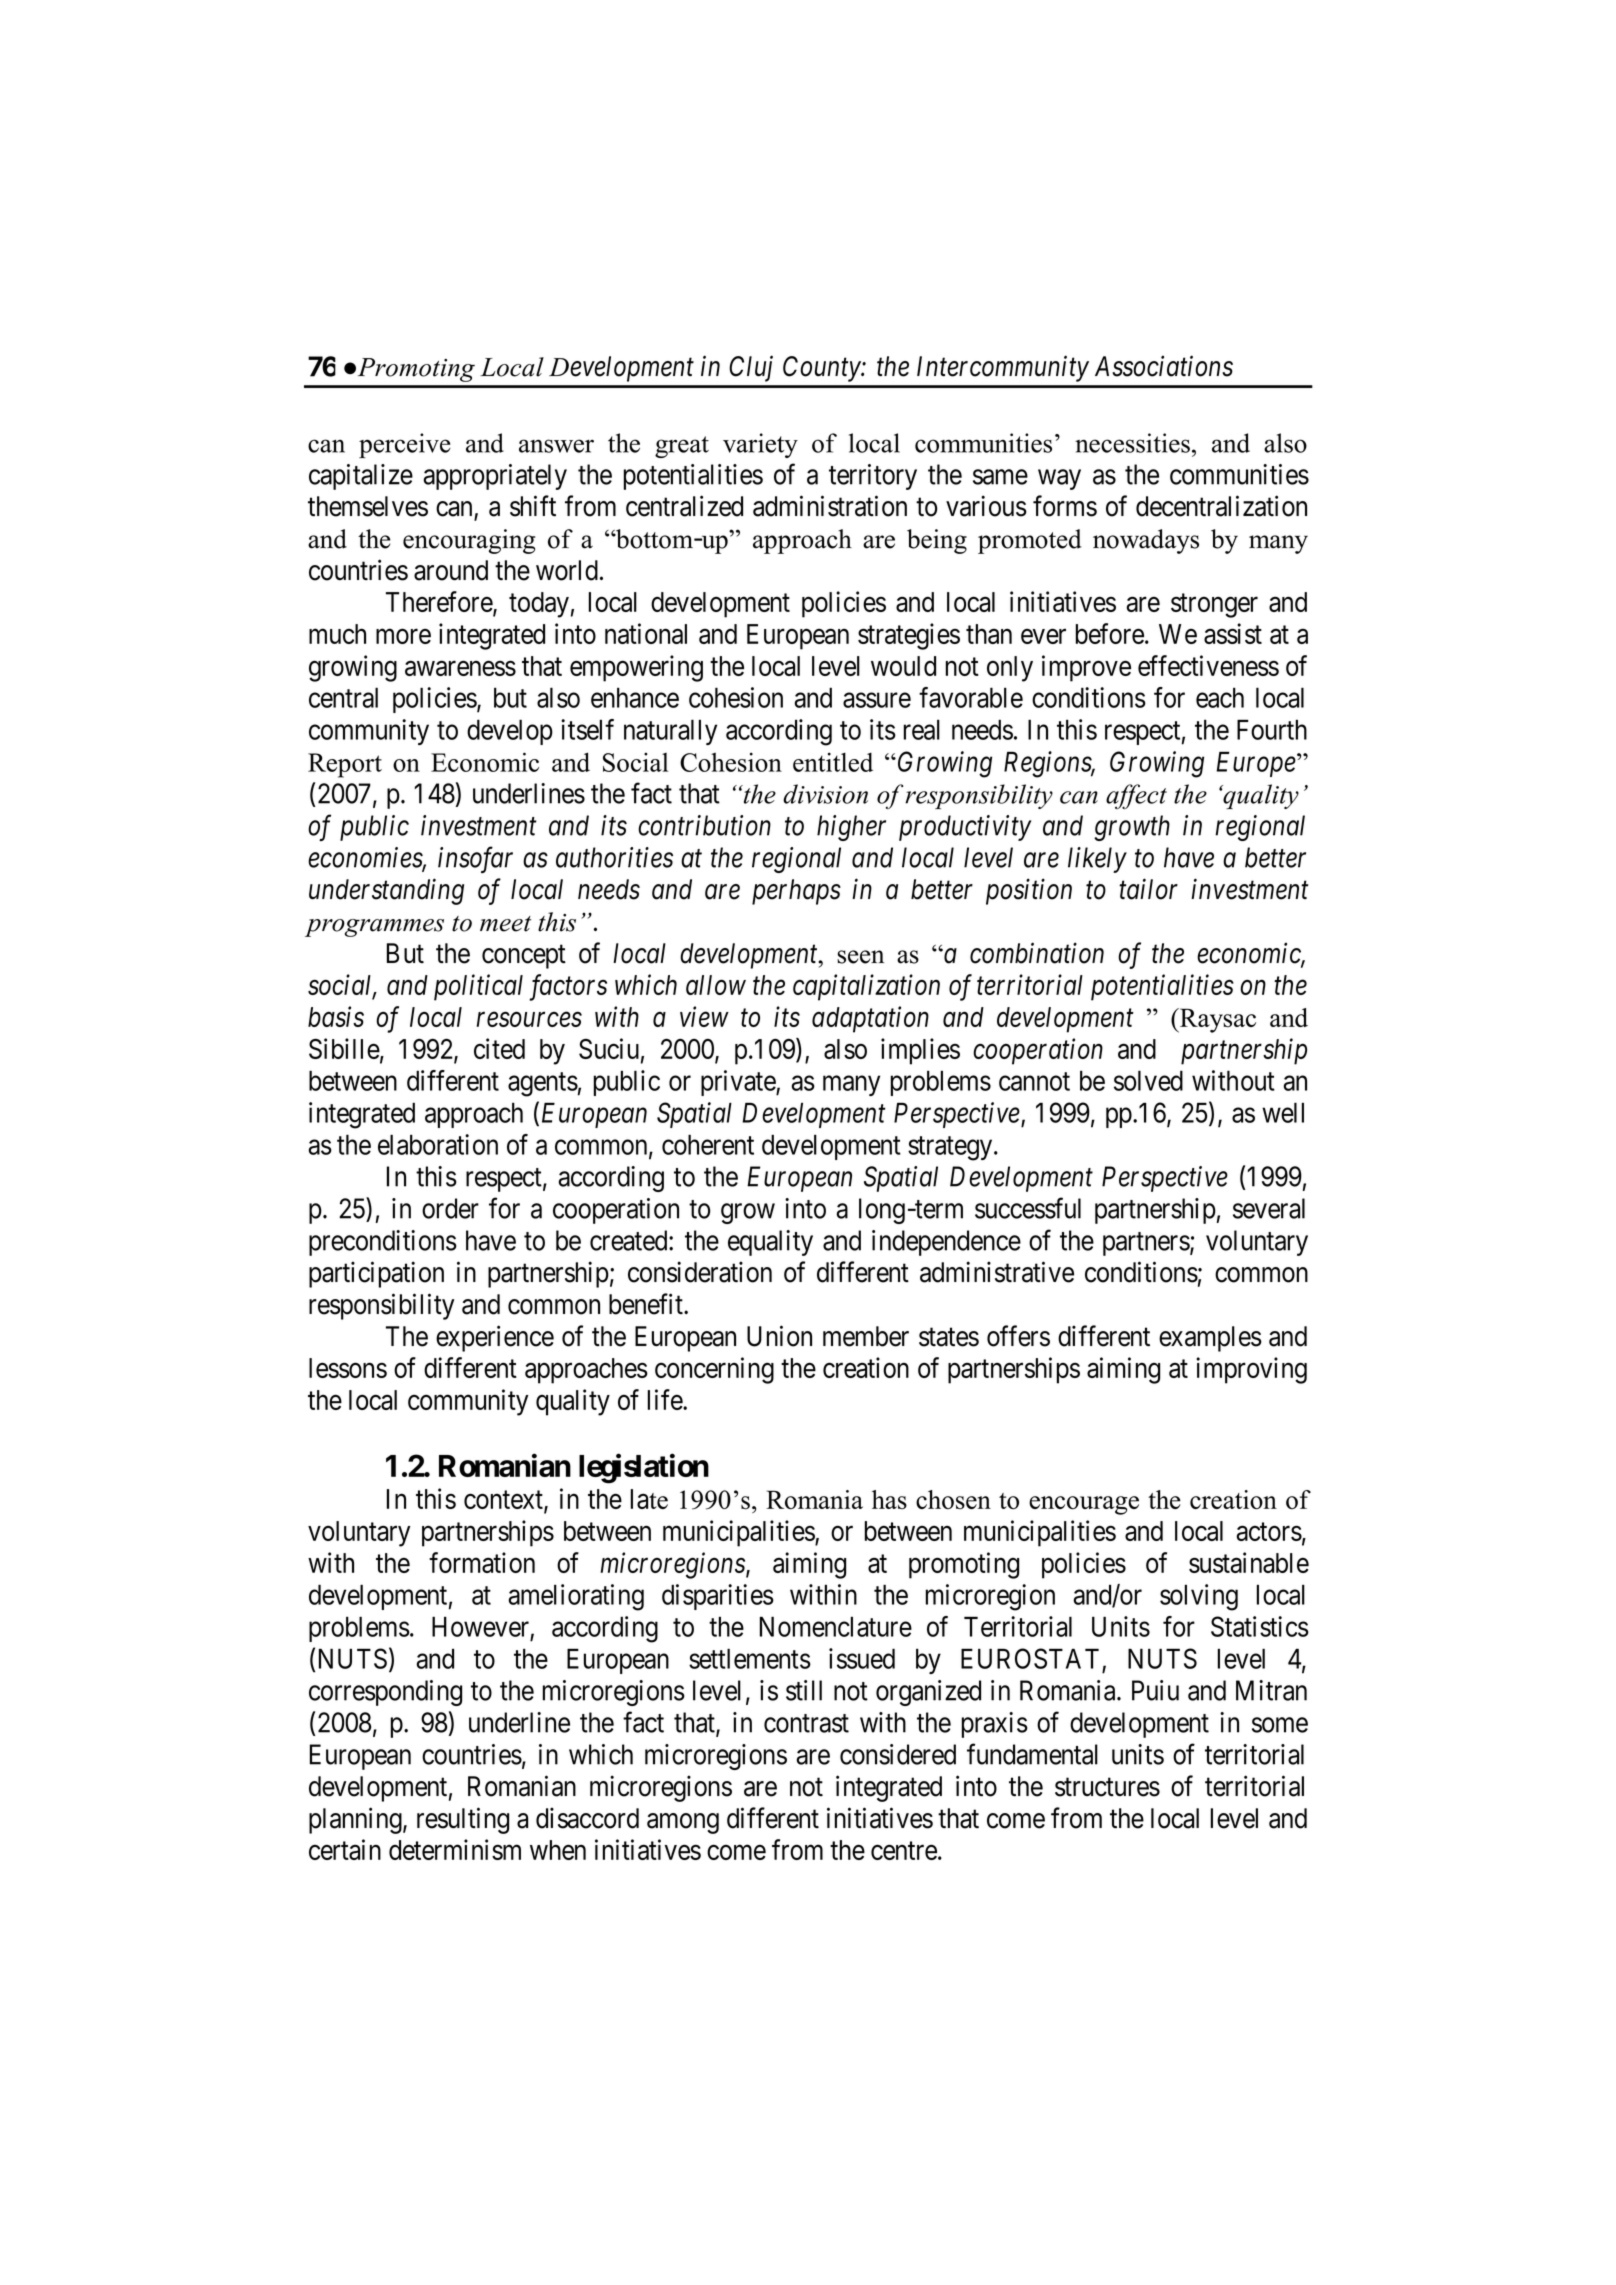 This image has height=2285, width=1616. Describe the element at coordinates (1148, 889) in the image. I see `tailor` at that location.
